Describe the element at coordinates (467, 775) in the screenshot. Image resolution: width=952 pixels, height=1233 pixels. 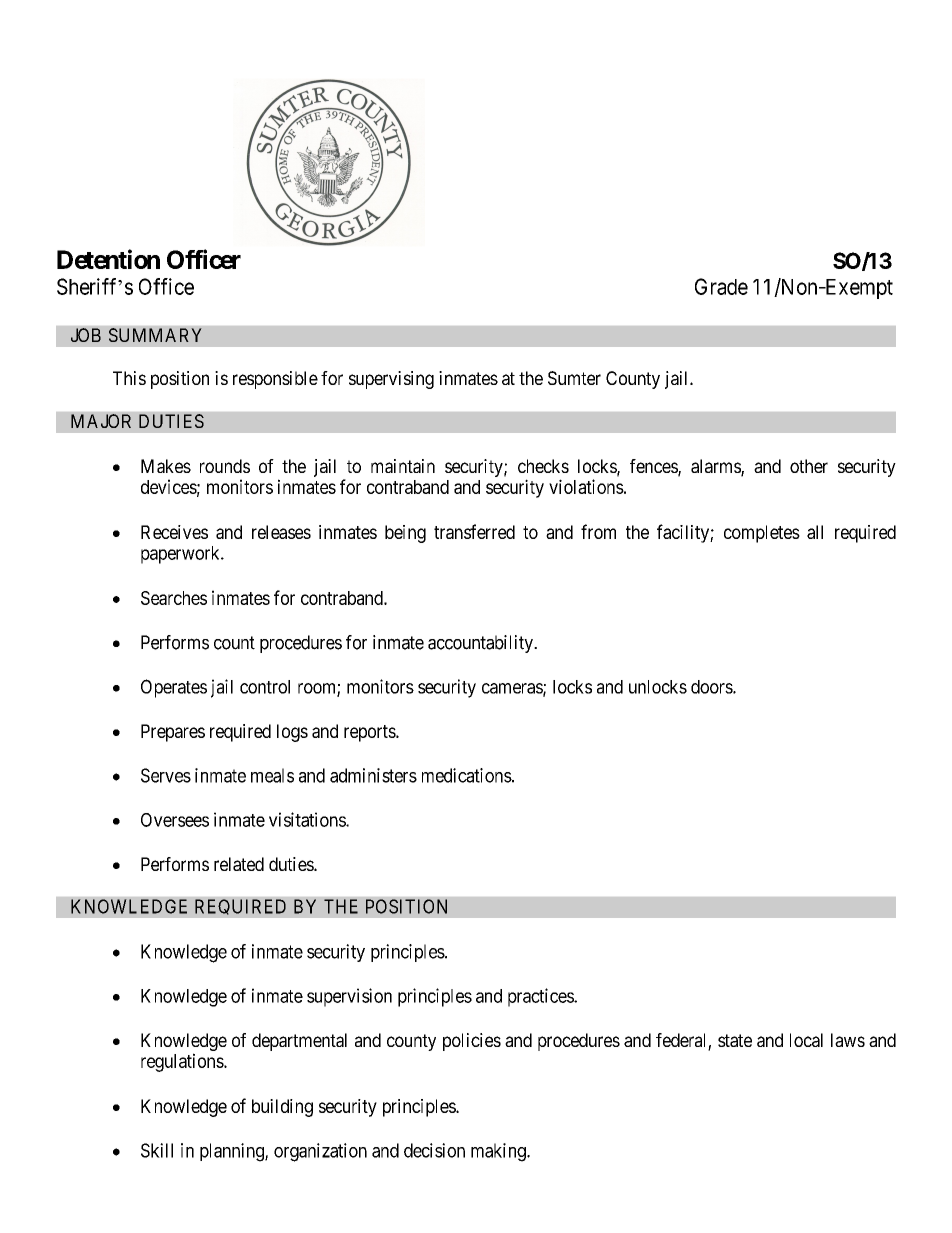
I see `medications` at that location.
